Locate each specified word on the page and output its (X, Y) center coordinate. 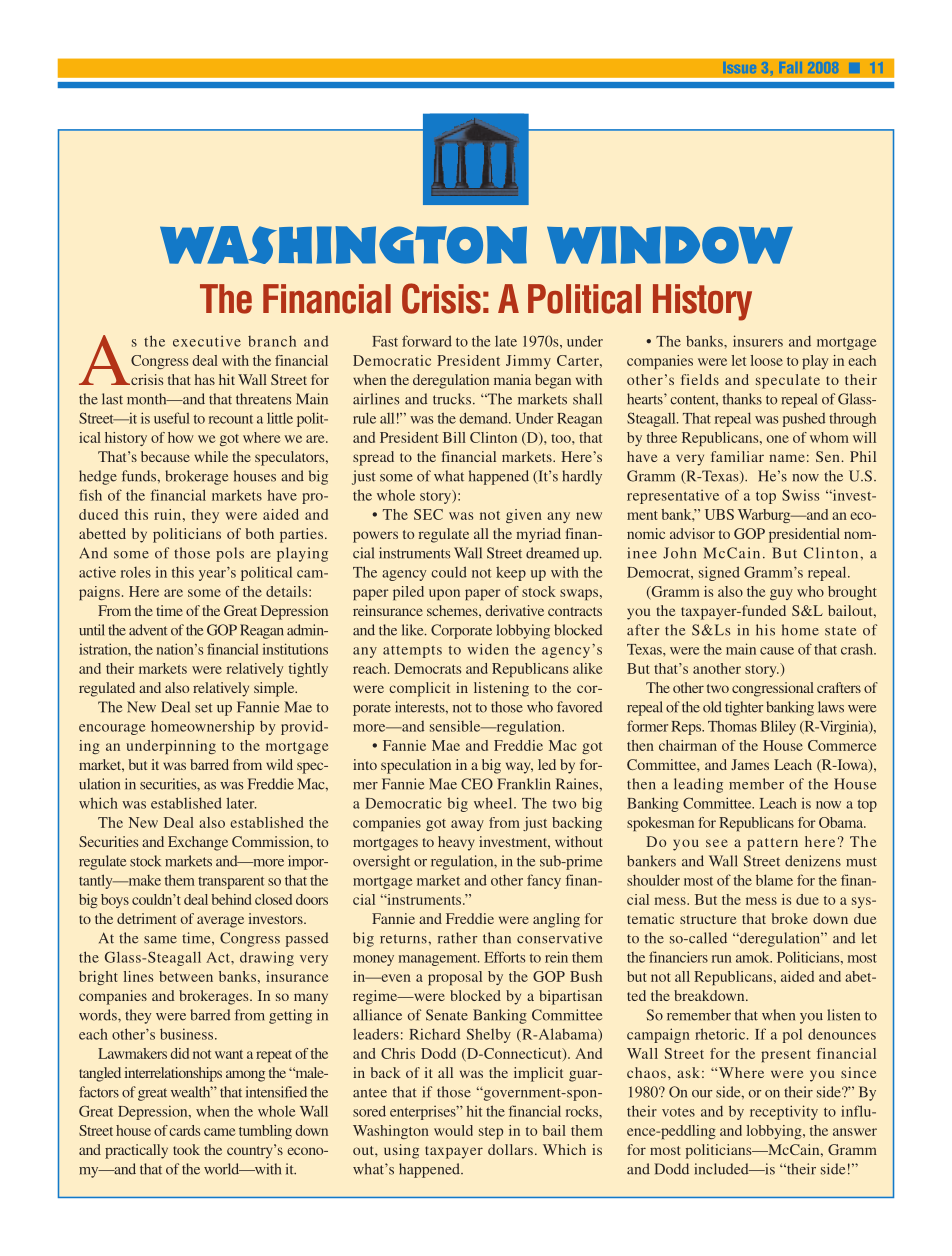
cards (184, 1130)
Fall (791, 67)
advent (148, 630)
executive (207, 341)
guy (781, 594)
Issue (740, 67)
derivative (514, 610)
